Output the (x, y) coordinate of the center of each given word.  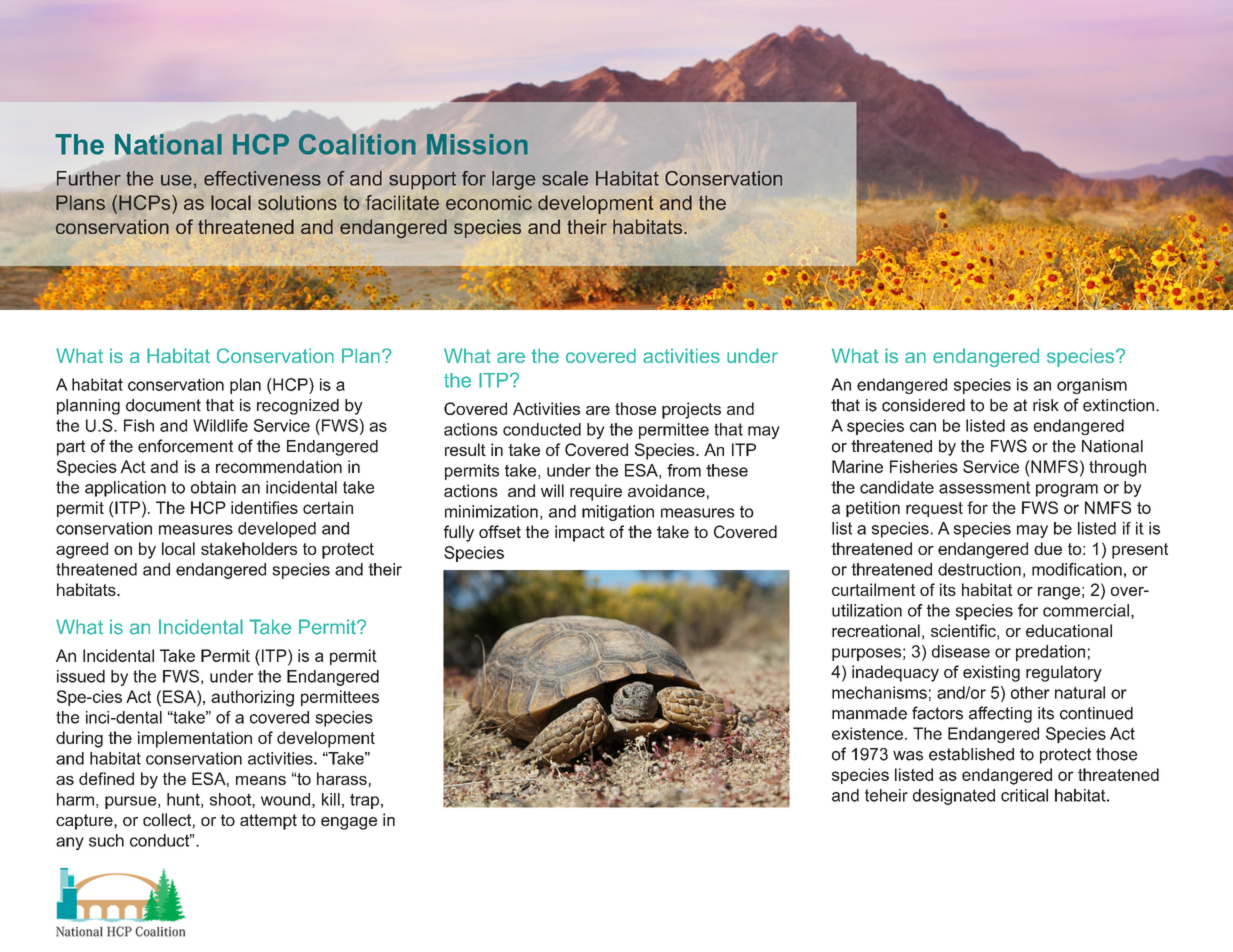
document (163, 405)
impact (580, 533)
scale (565, 178)
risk (1046, 405)
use (176, 180)
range (1059, 593)
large (513, 180)
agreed (82, 550)
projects (691, 410)
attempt (268, 822)
